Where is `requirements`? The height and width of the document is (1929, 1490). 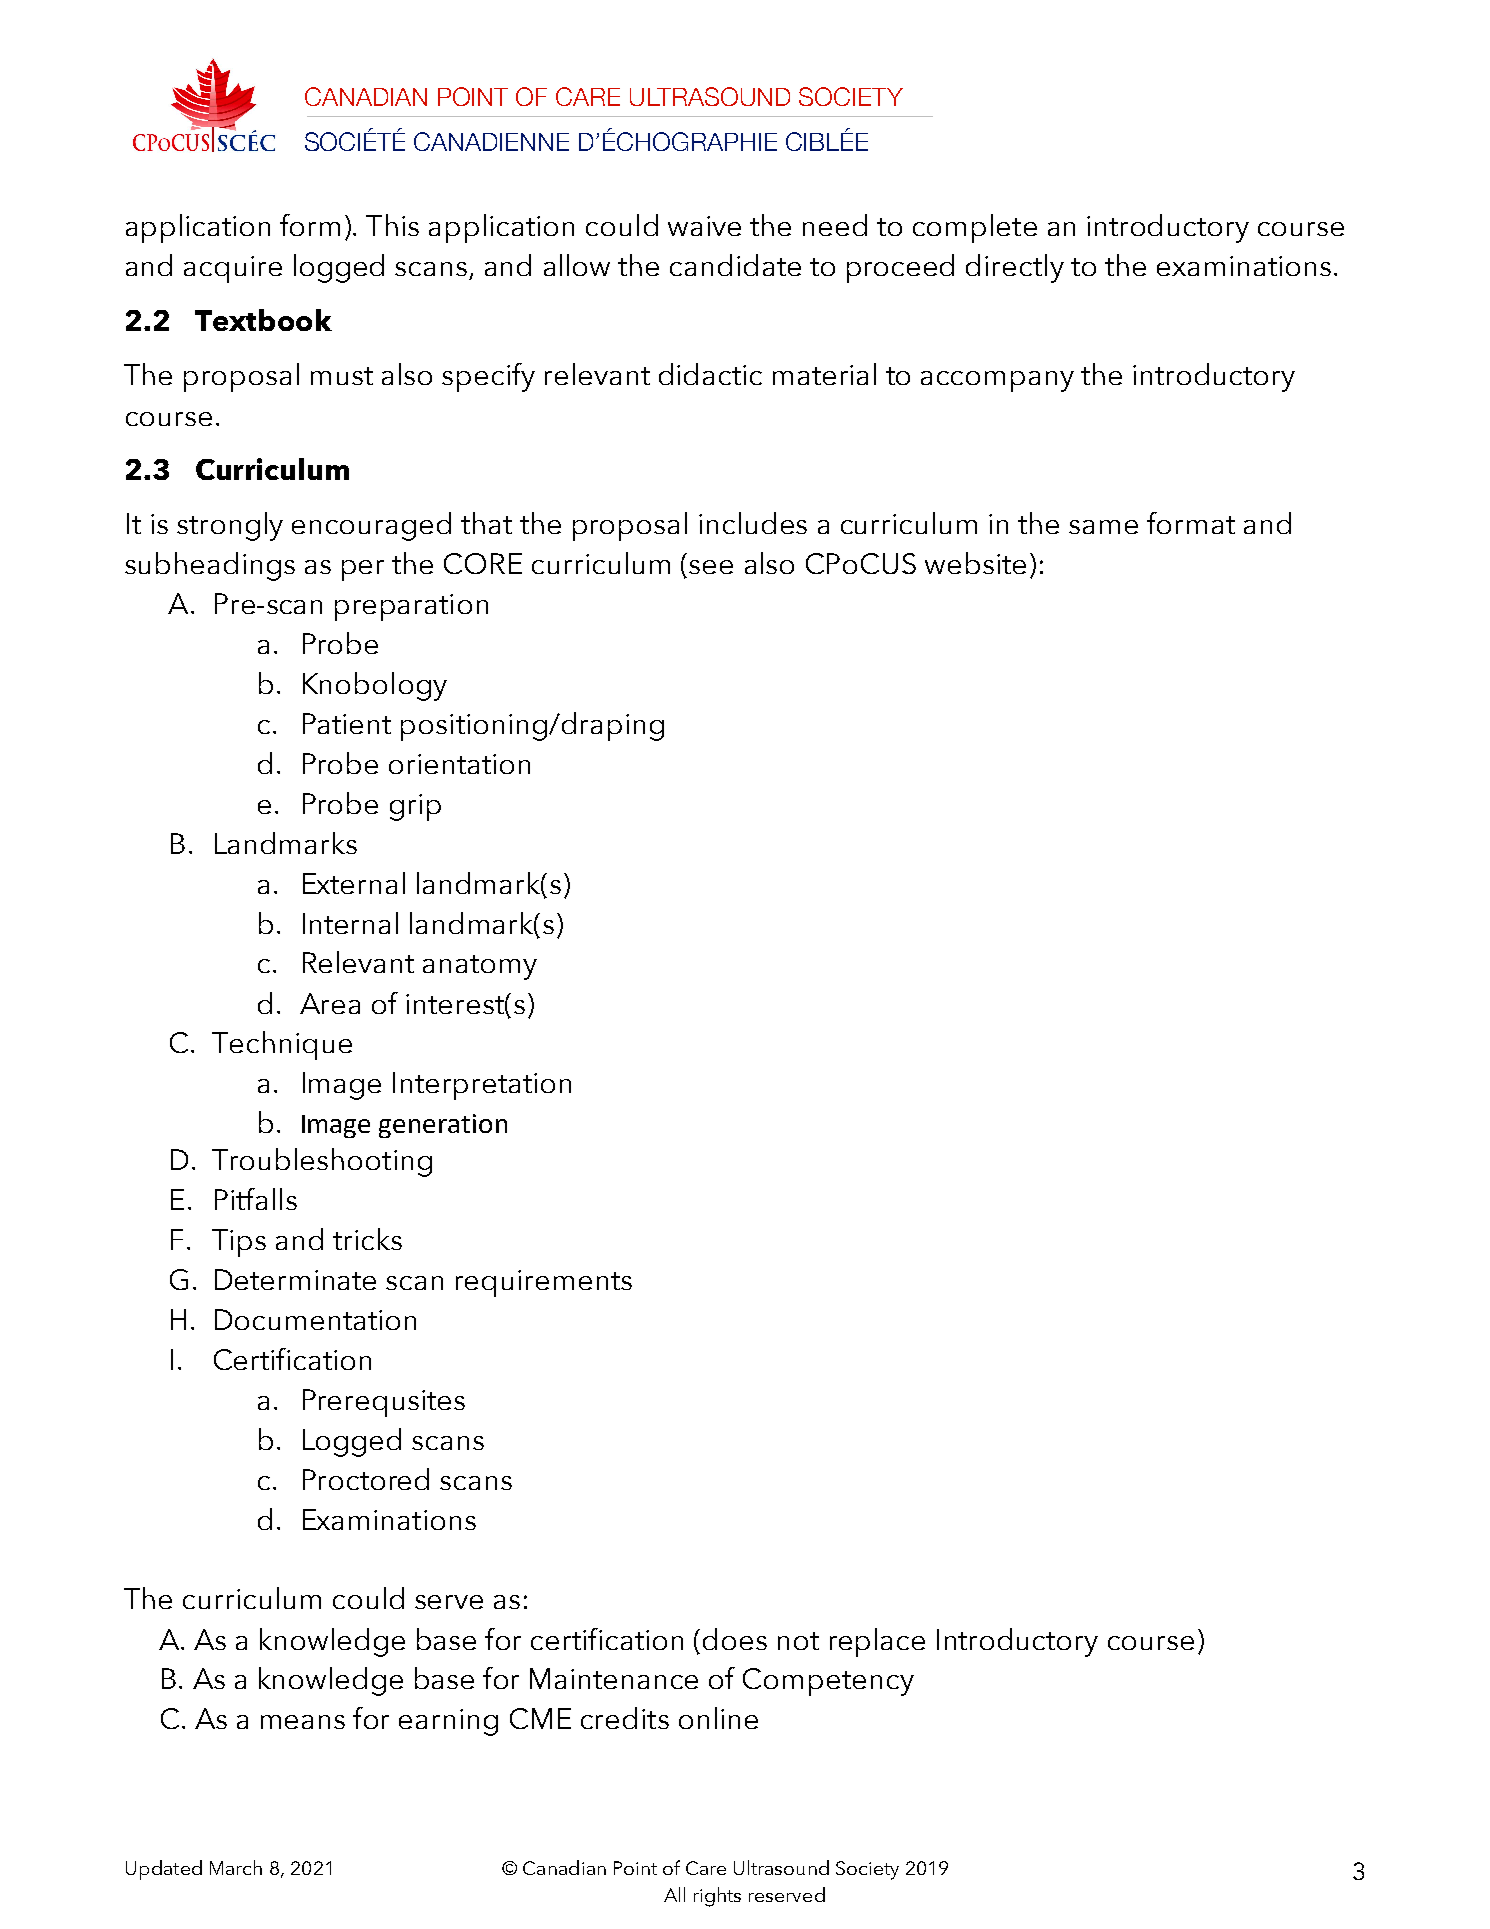
requirements is located at coordinates (544, 1283).
